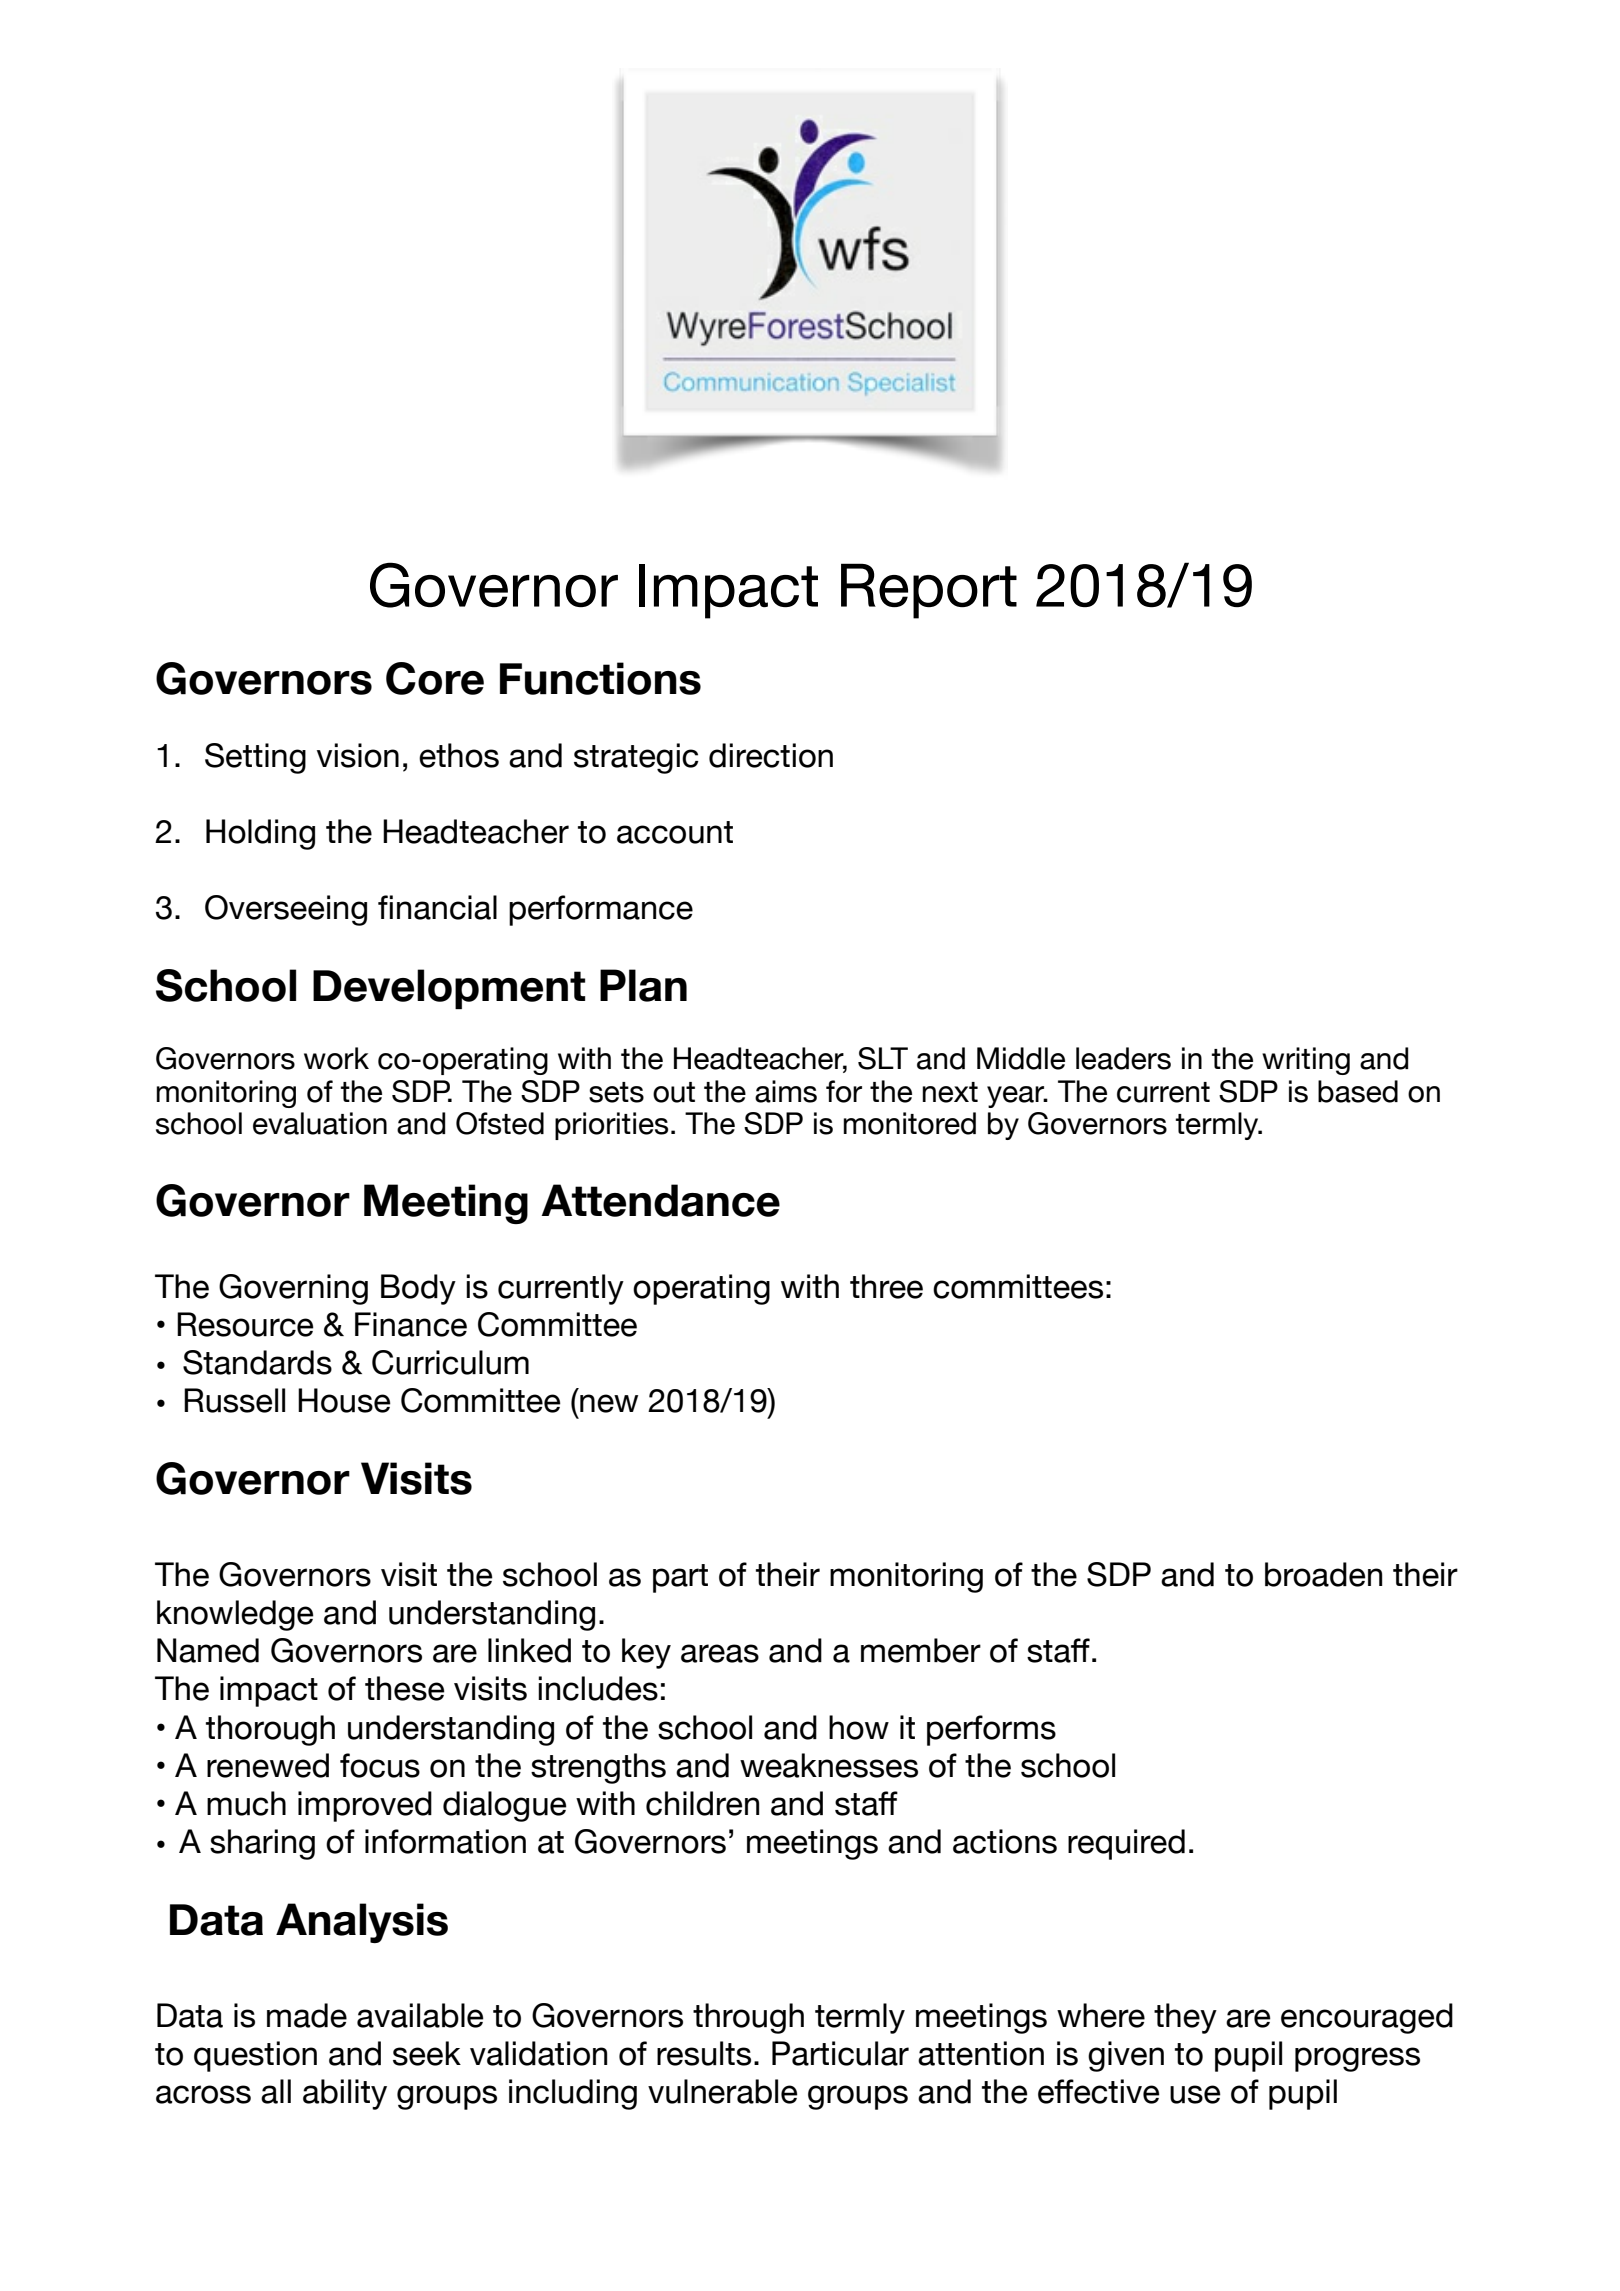  Describe the element at coordinates (929, 591) in the screenshot. I see `Report` at that location.
